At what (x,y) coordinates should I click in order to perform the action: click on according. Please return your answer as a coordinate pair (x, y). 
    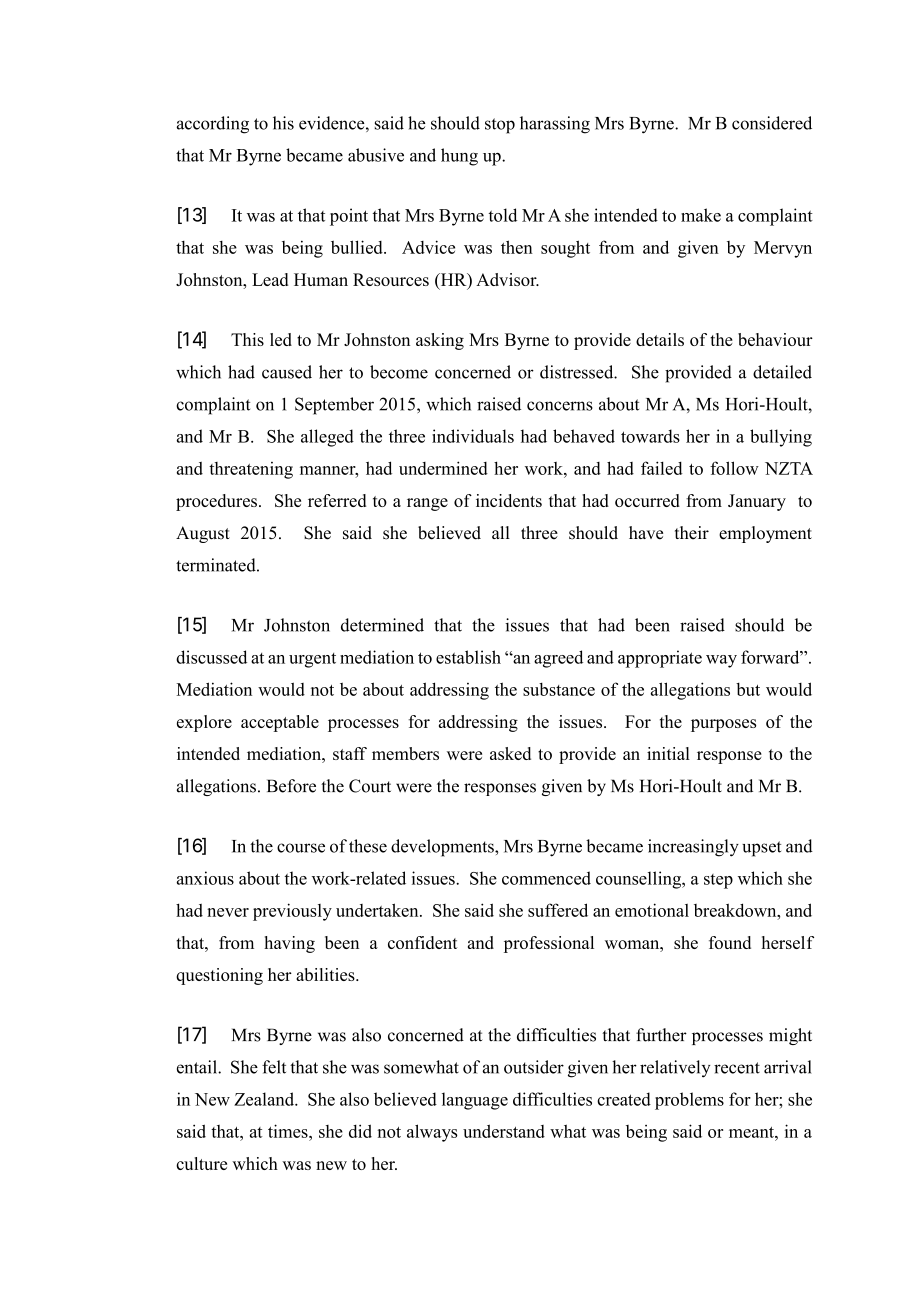
    Looking at the image, I should click on (213, 125).
